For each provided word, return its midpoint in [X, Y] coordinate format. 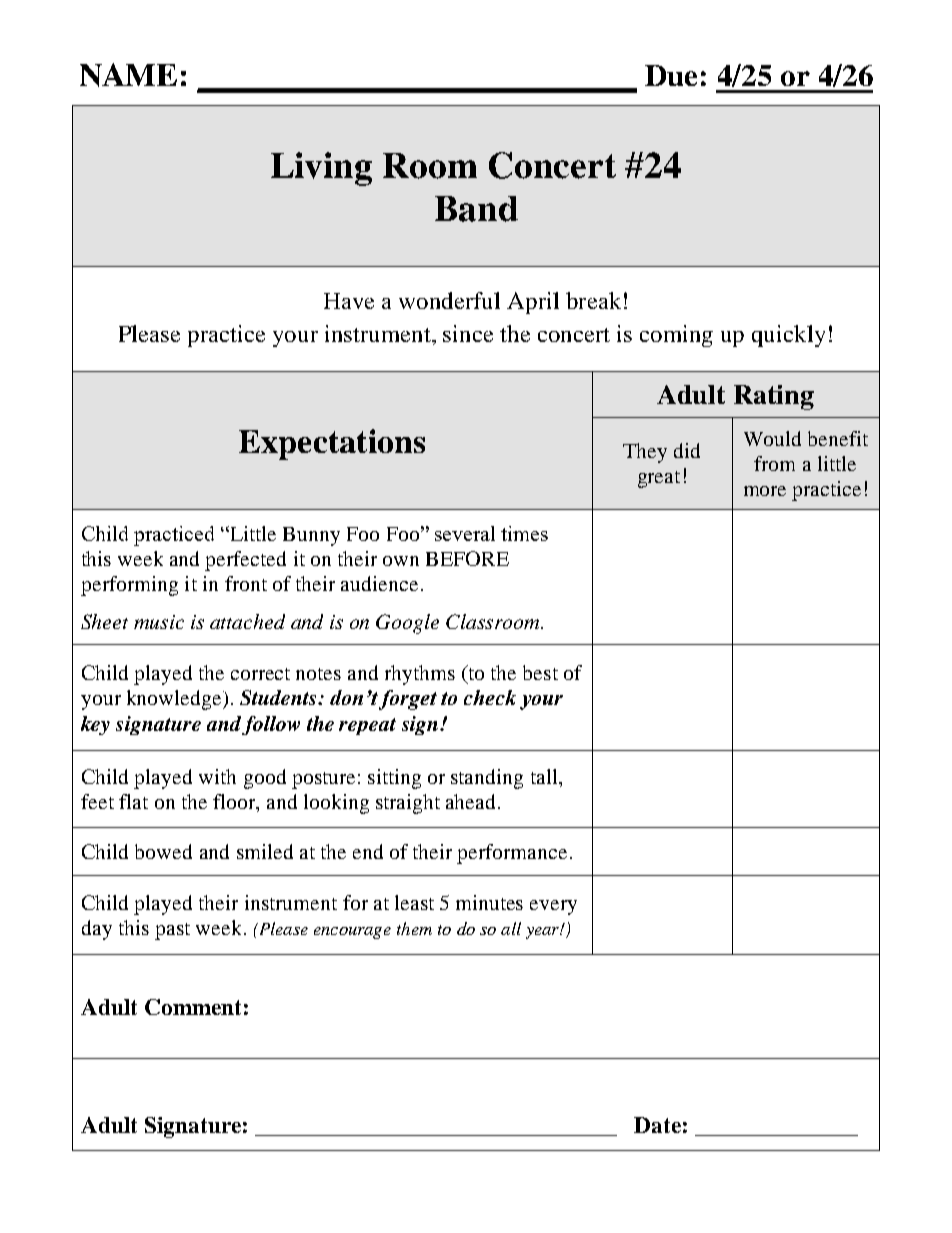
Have [349, 301]
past [172, 931]
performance [512, 854]
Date [657, 1125]
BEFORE [467, 558]
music [159, 622]
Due [671, 75]
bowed [163, 851]
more [765, 491]
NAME [128, 75]
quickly [788, 336]
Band [476, 209]
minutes [489, 902]
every [553, 907]
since [468, 333]
